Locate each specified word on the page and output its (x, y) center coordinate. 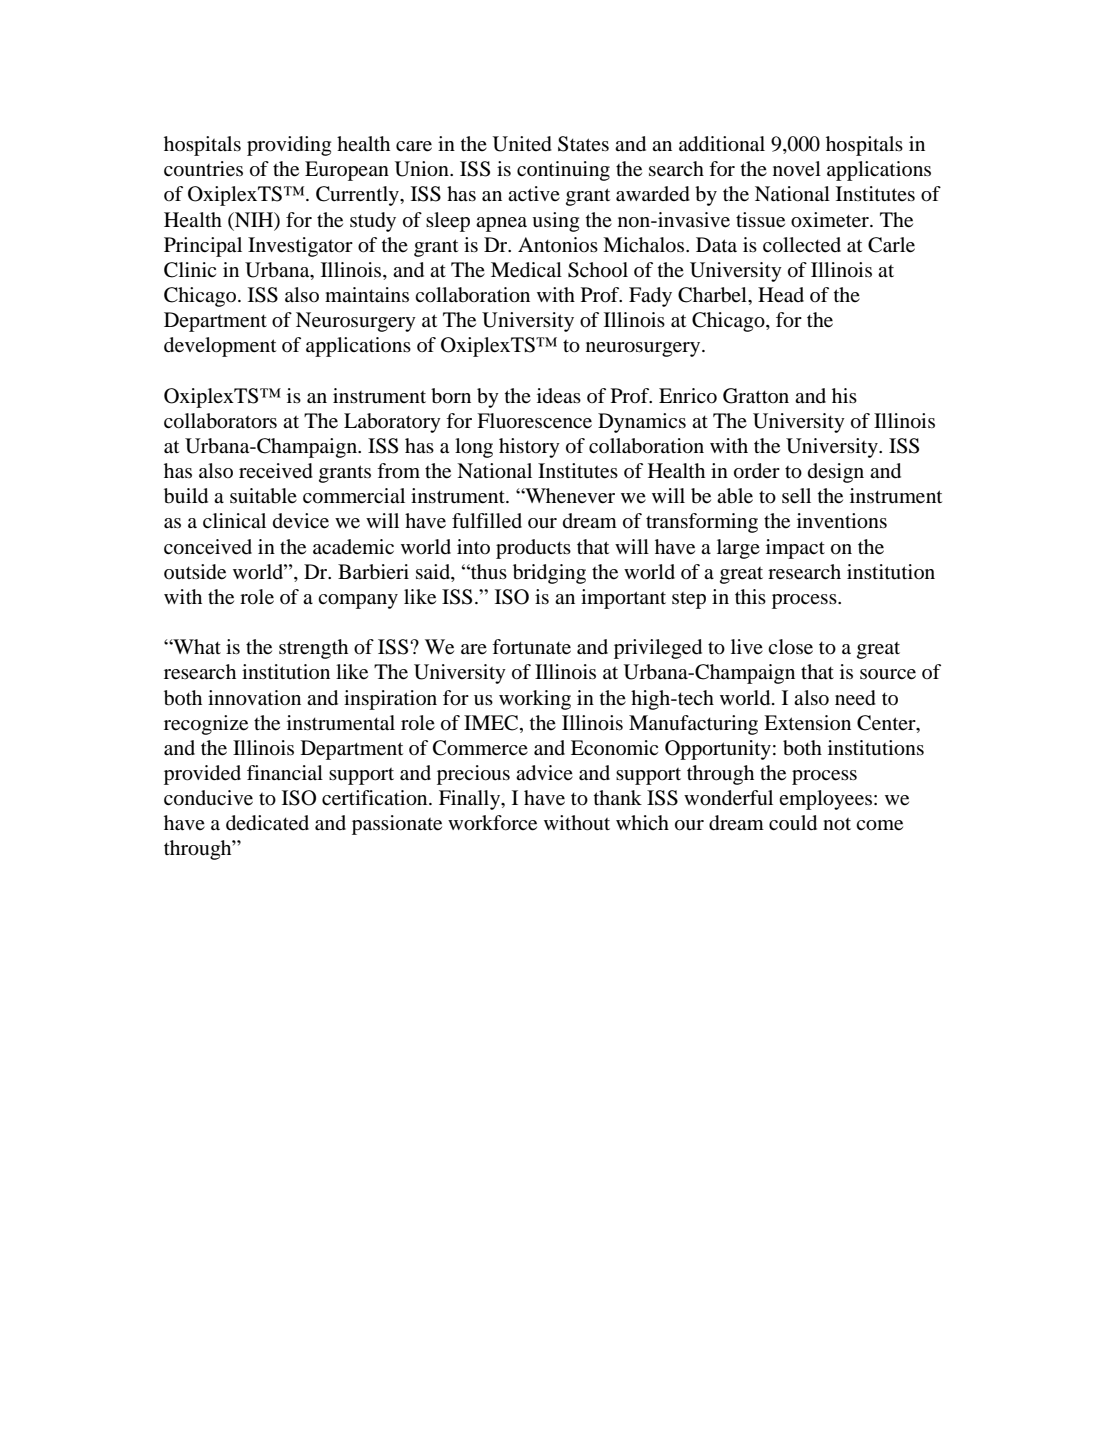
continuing (563, 171)
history (529, 448)
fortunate (531, 647)
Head (781, 295)
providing (289, 146)
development (220, 347)
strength (313, 649)
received (276, 471)
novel (797, 169)
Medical (526, 270)
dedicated (267, 823)
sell (796, 496)
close (790, 647)
